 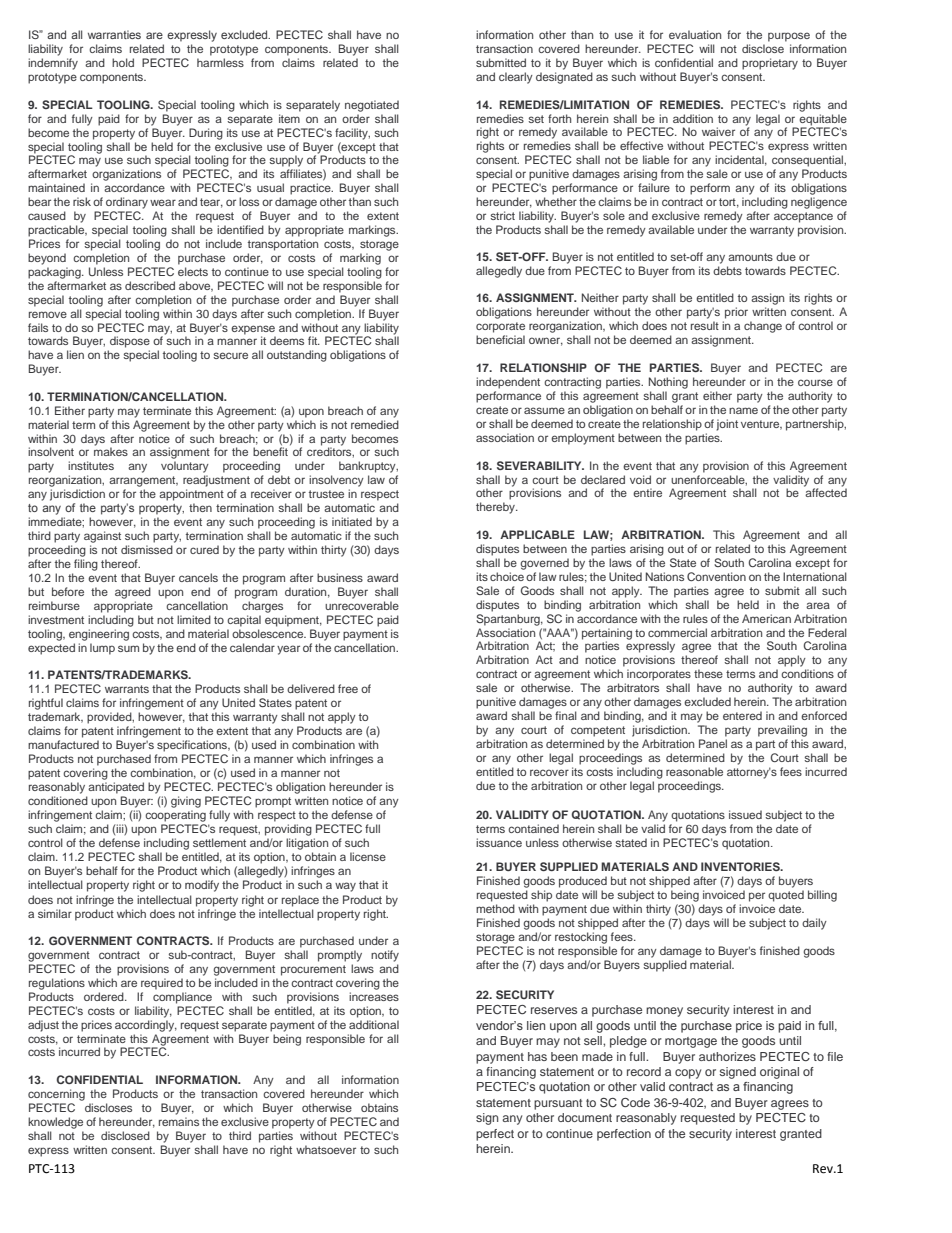 What do you see at coordinates (130, 342) in the document?
I see `dispose` at bounding box center [130, 342].
